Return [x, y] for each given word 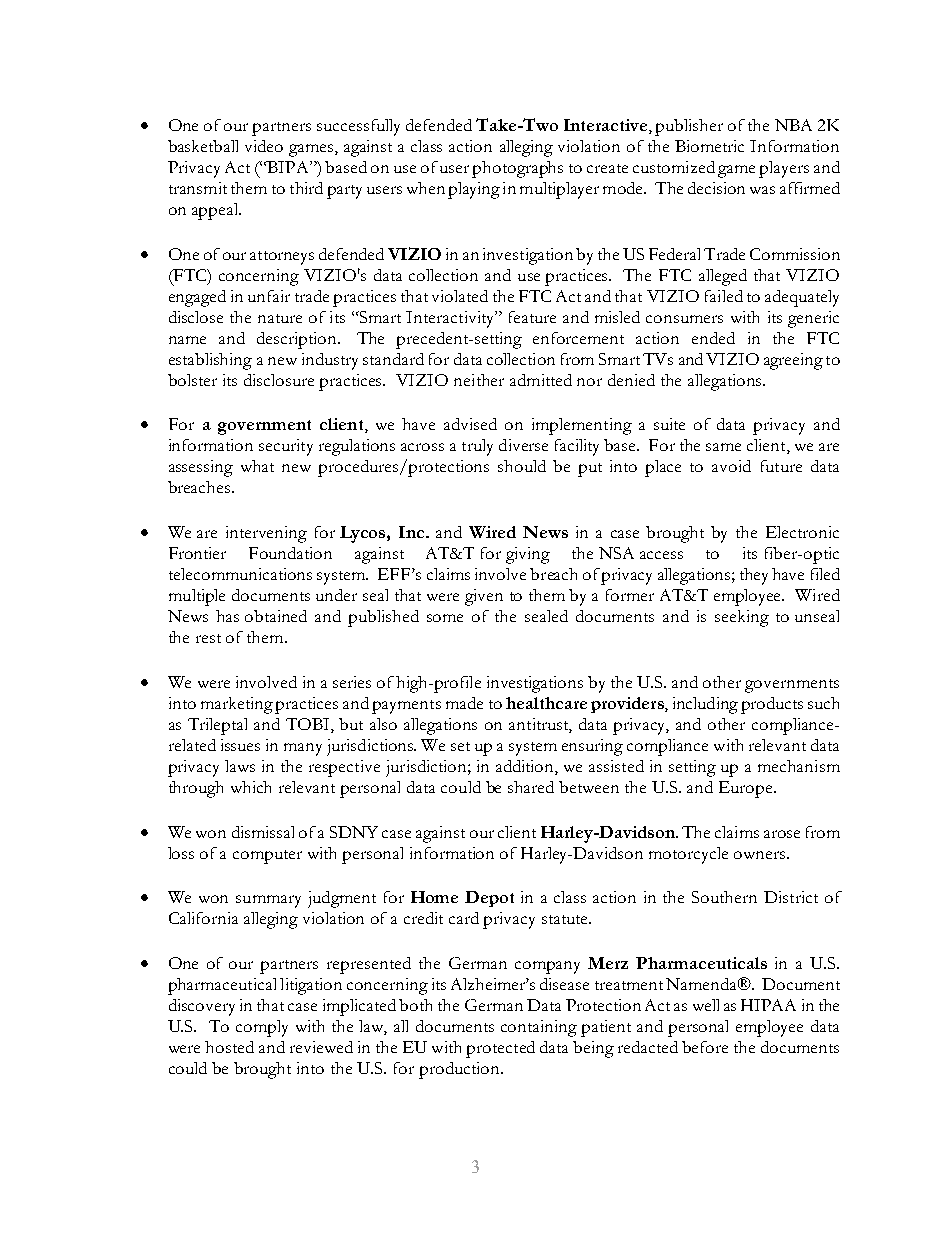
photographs [517, 169]
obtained [276, 616]
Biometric [709, 146]
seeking [742, 618]
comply [262, 1028]
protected [500, 1049]
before [705, 1047]
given [484, 597]
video [264, 146]
